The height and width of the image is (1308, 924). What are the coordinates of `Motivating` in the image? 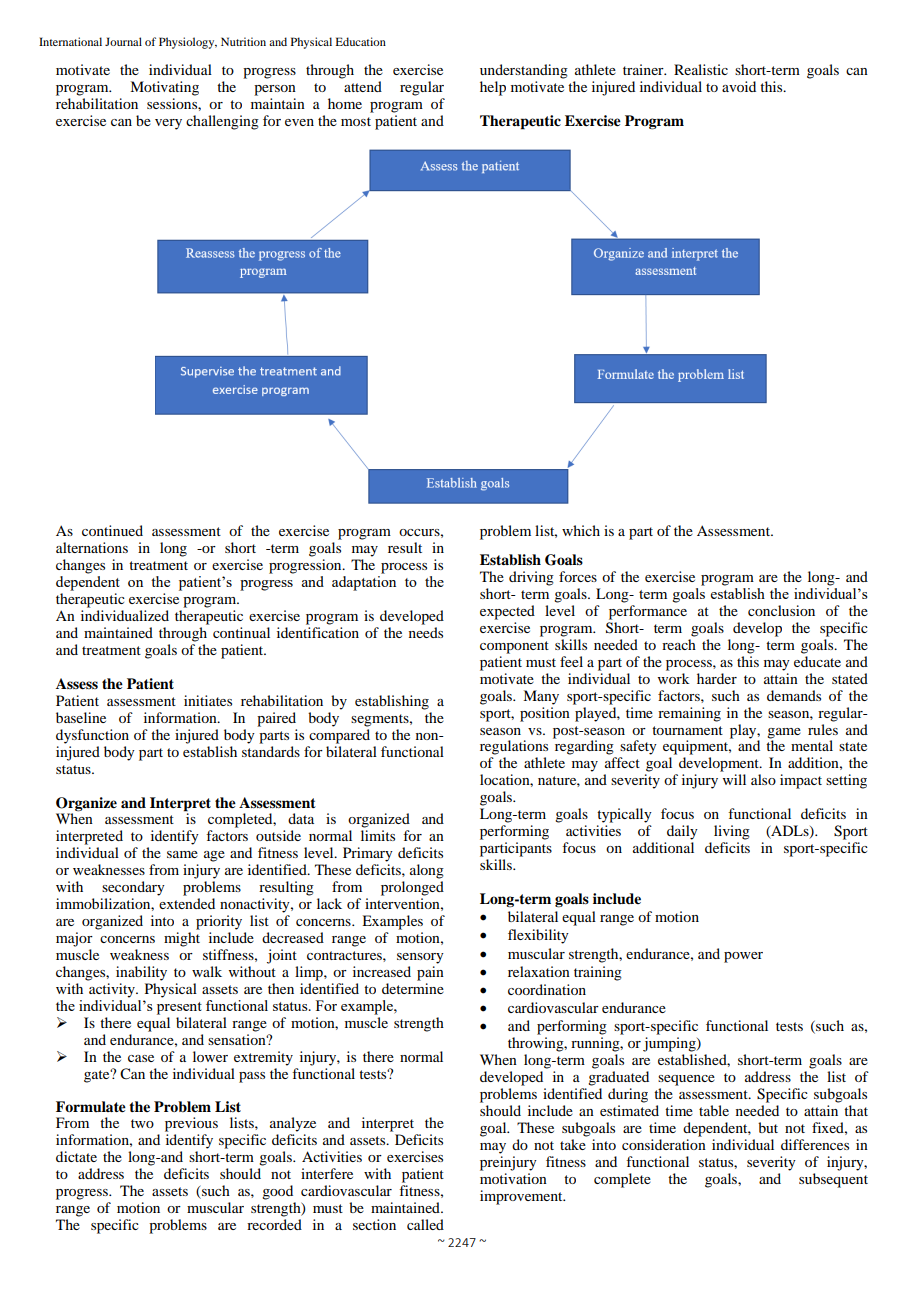 It's located at (164, 88).
